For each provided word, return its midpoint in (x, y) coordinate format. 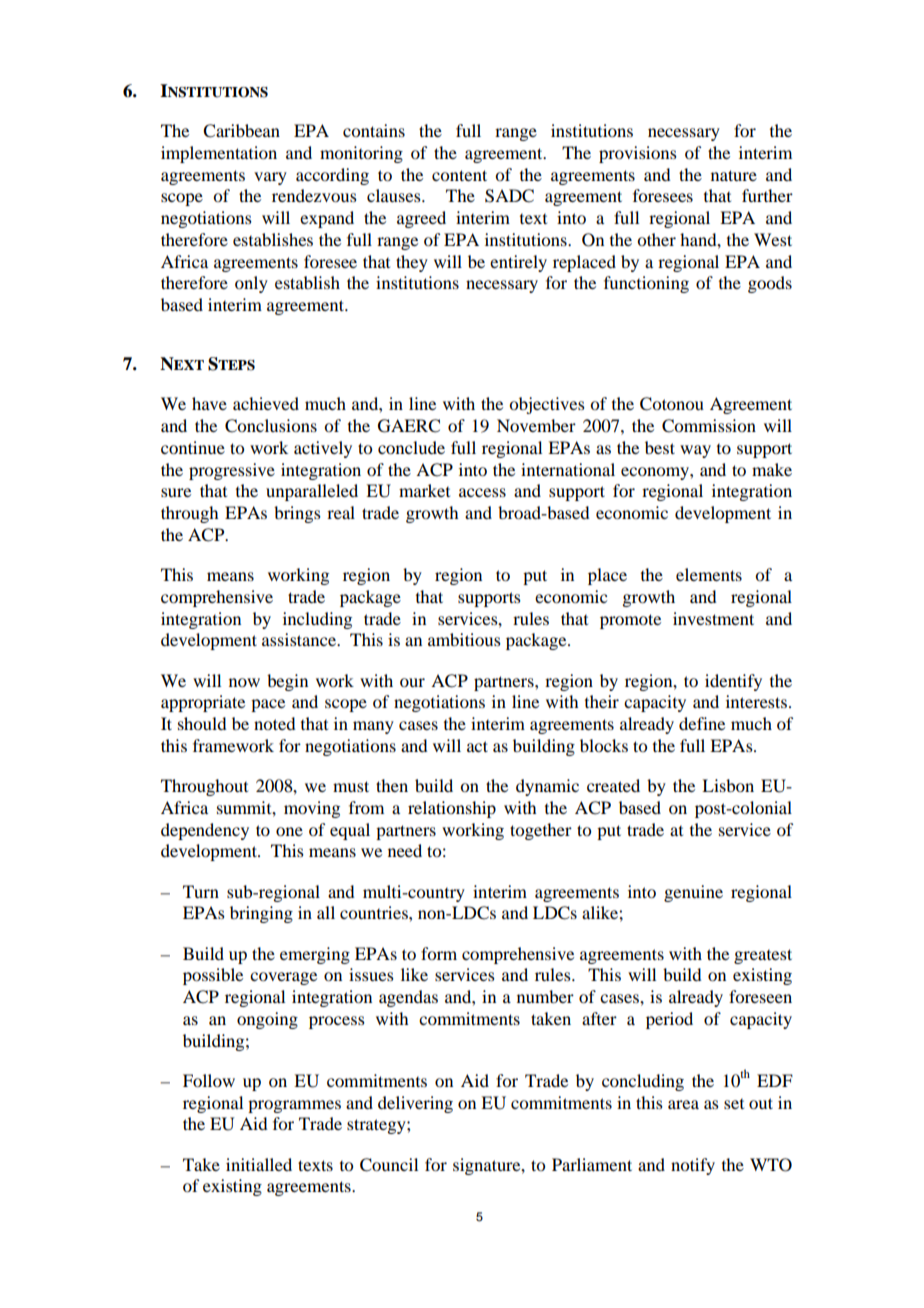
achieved (266, 403)
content (459, 175)
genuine (693, 893)
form (439, 953)
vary (270, 178)
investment (713, 618)
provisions (638, 154)
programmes (294, 1106)
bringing (261, 914)
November (536, 425)
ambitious (464, 639)
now (244, 682)
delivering (415, 1104)
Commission (709, 426)
